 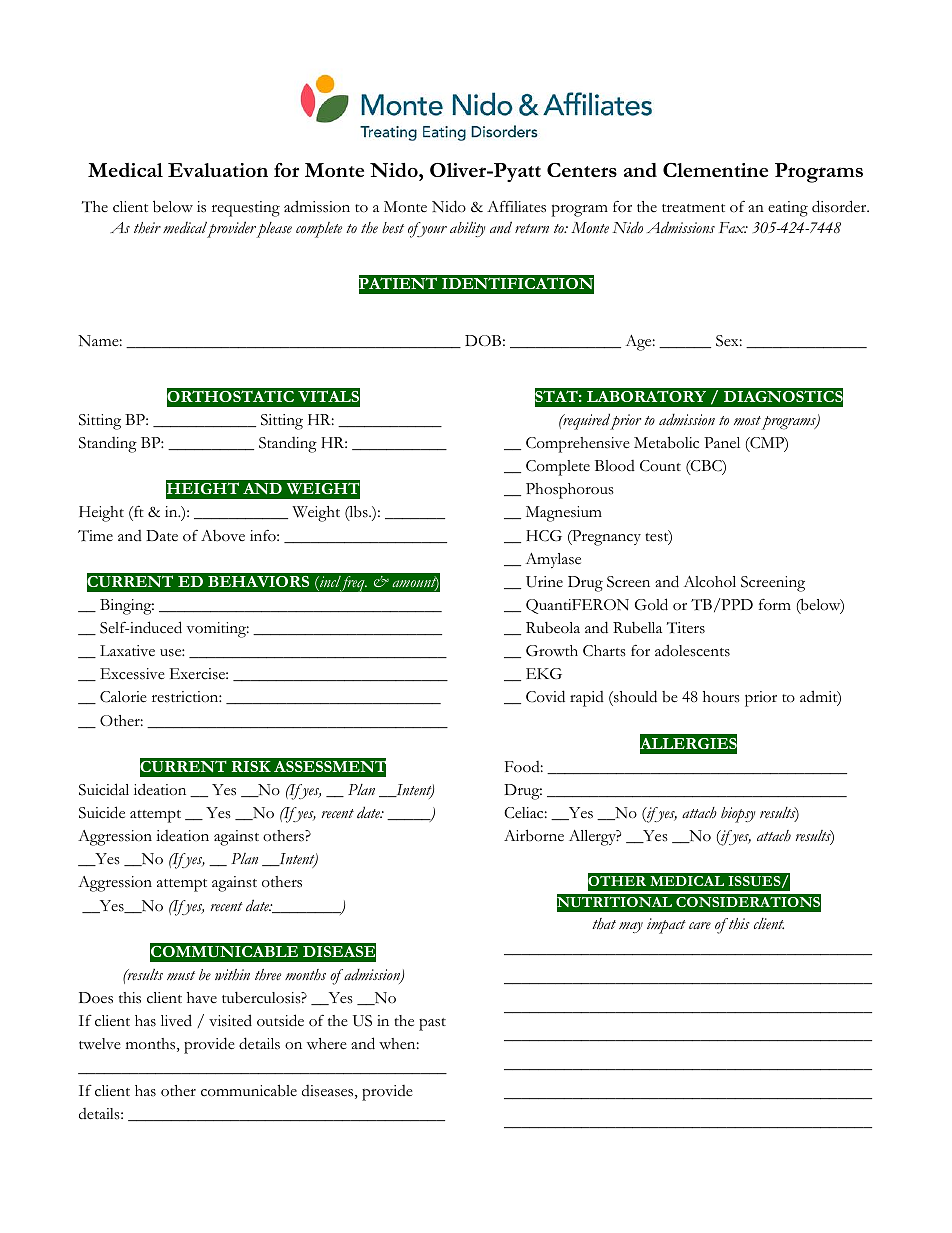 What do you see at coordinates (516, 206) in the document?
I see `Affiliates` at bounding box center [516, 206].
